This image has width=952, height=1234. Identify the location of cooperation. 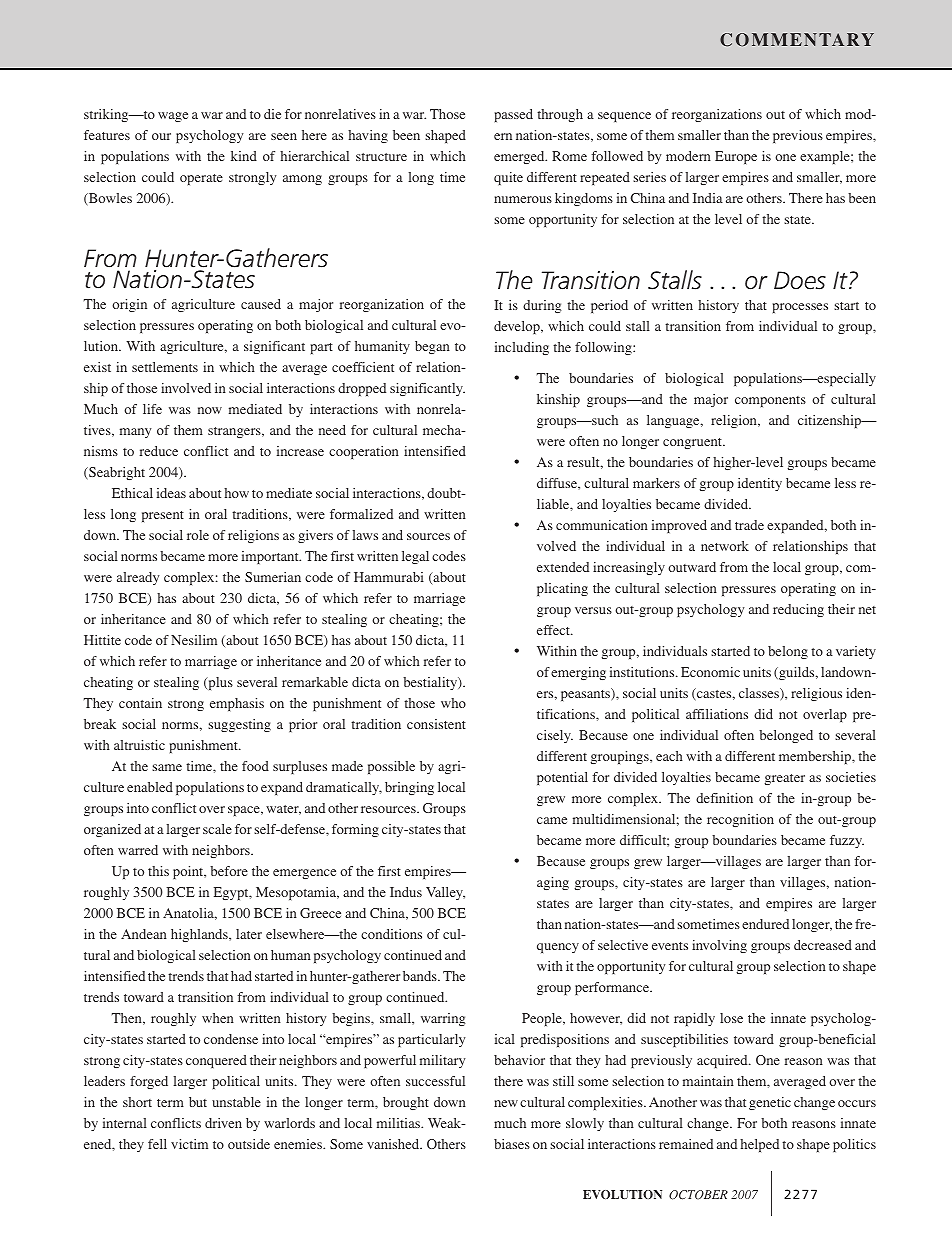
(364, 452).
